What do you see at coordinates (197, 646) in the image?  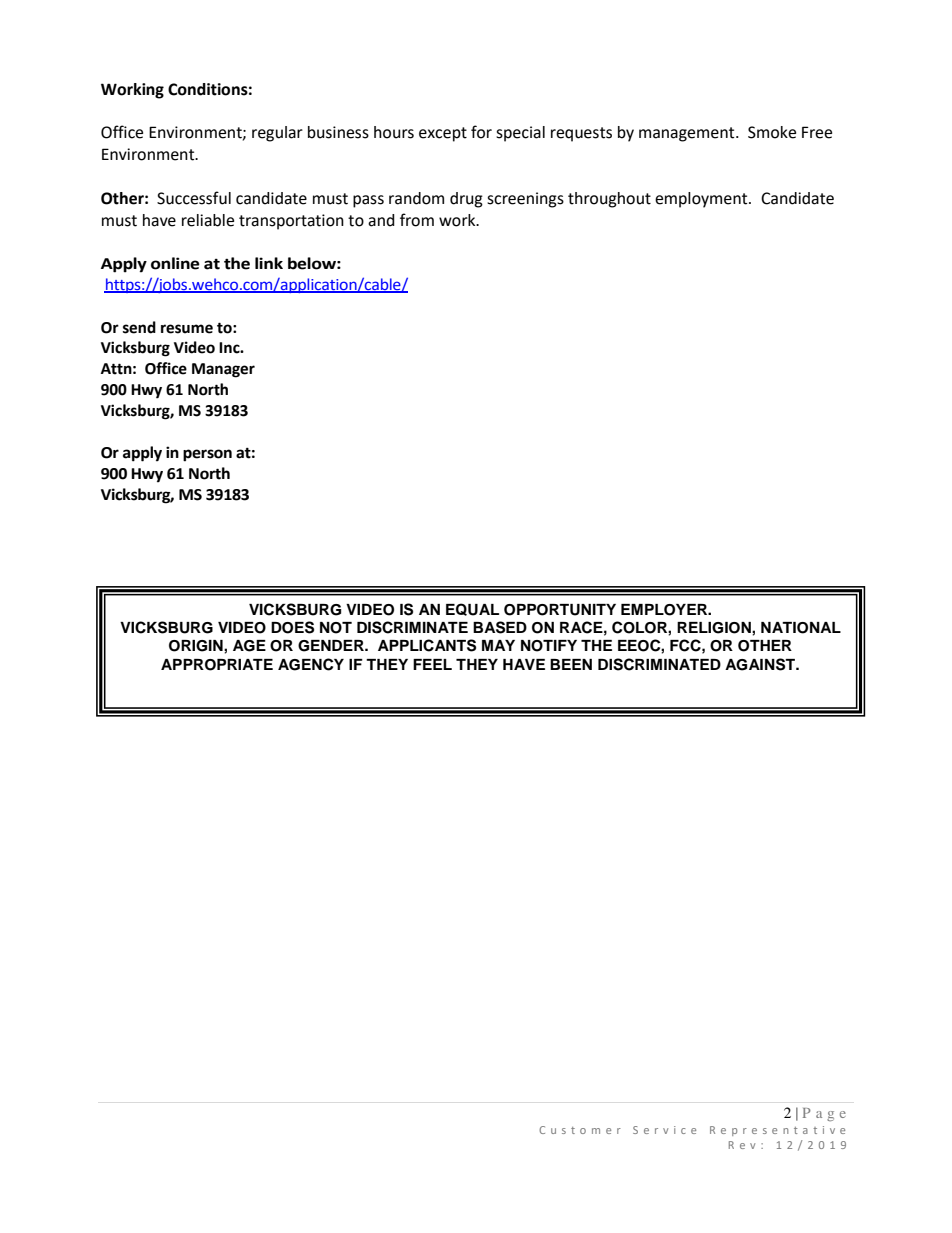 I see `ORIGIN` at bounding box center [197, 646].
